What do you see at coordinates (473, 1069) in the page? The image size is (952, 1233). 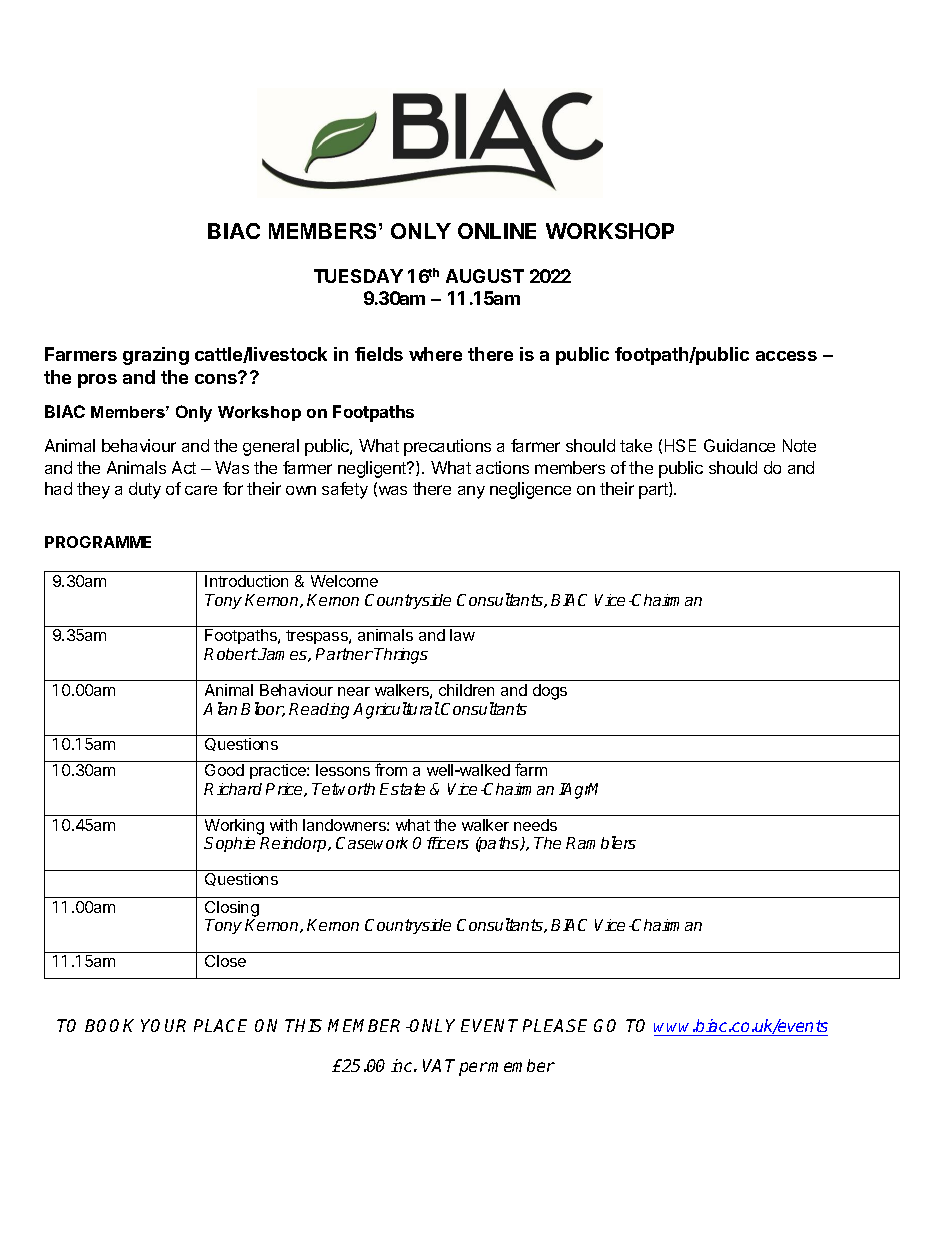 I see `per` at bounding box center [473, 1069].
